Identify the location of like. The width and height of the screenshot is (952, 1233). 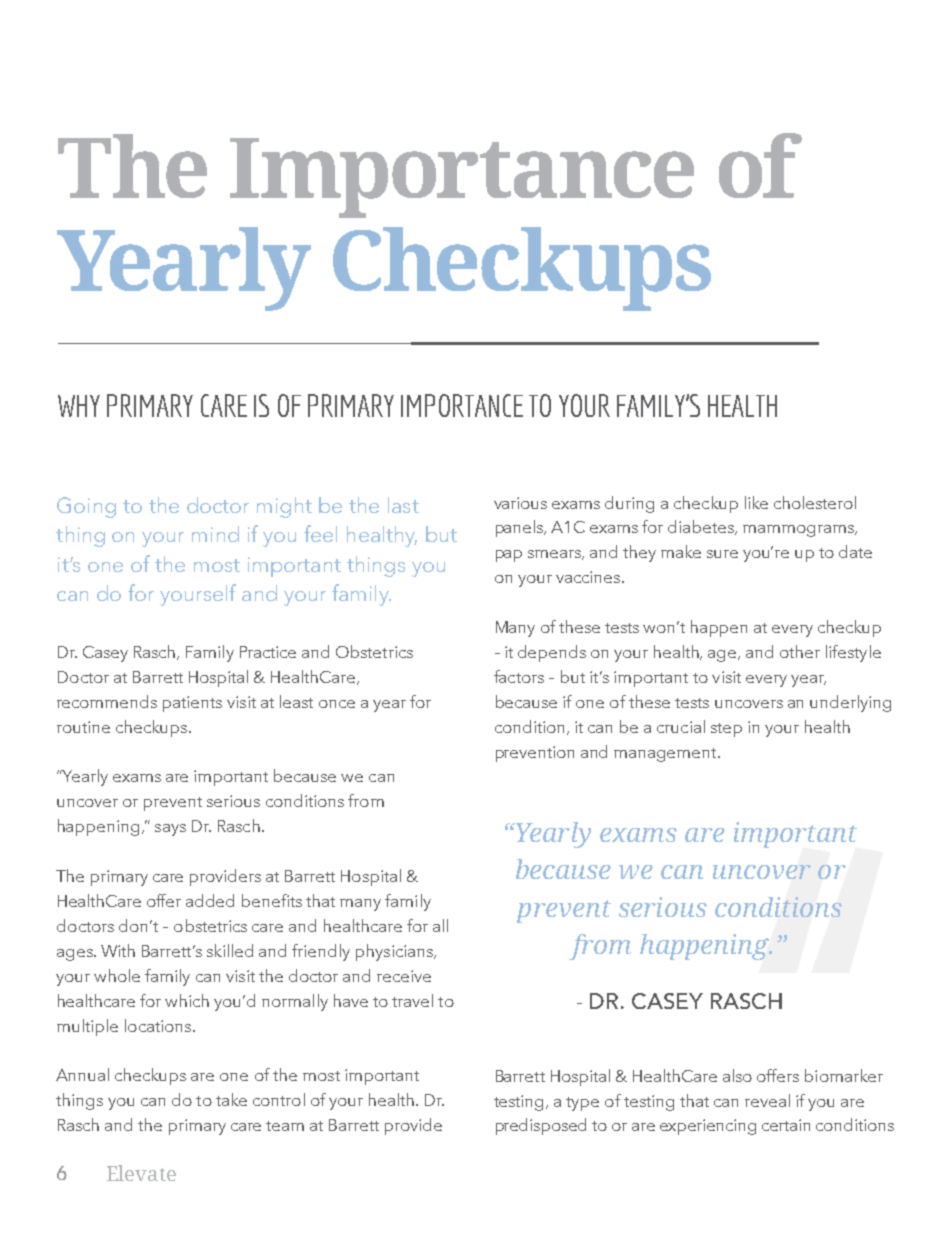
(756, 502).
